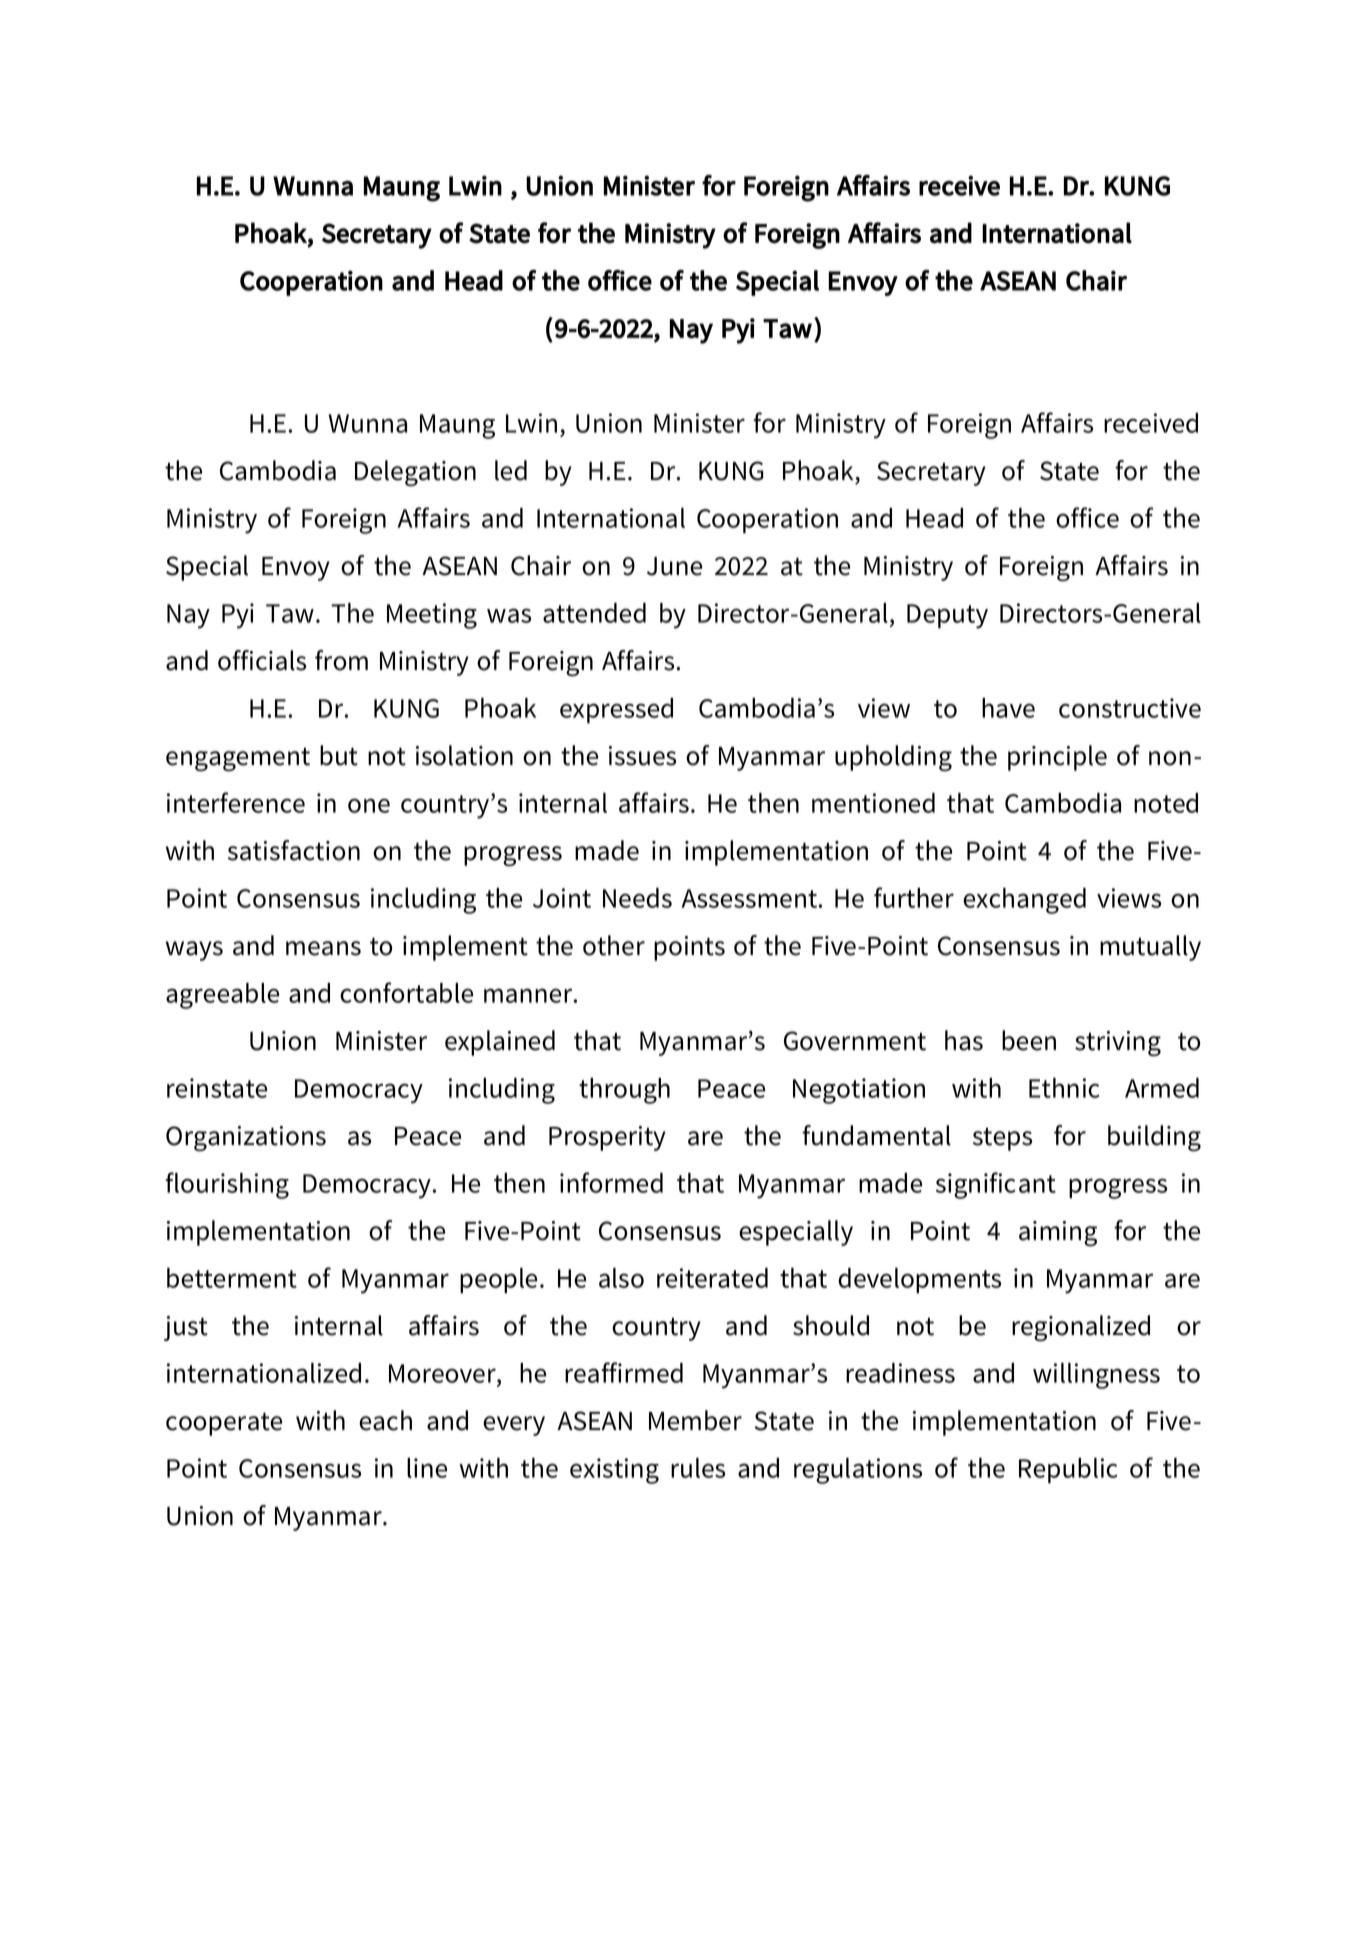 The width and height of the screenshot is (1367, 1933). I want to click on other, so click(614, 945).
